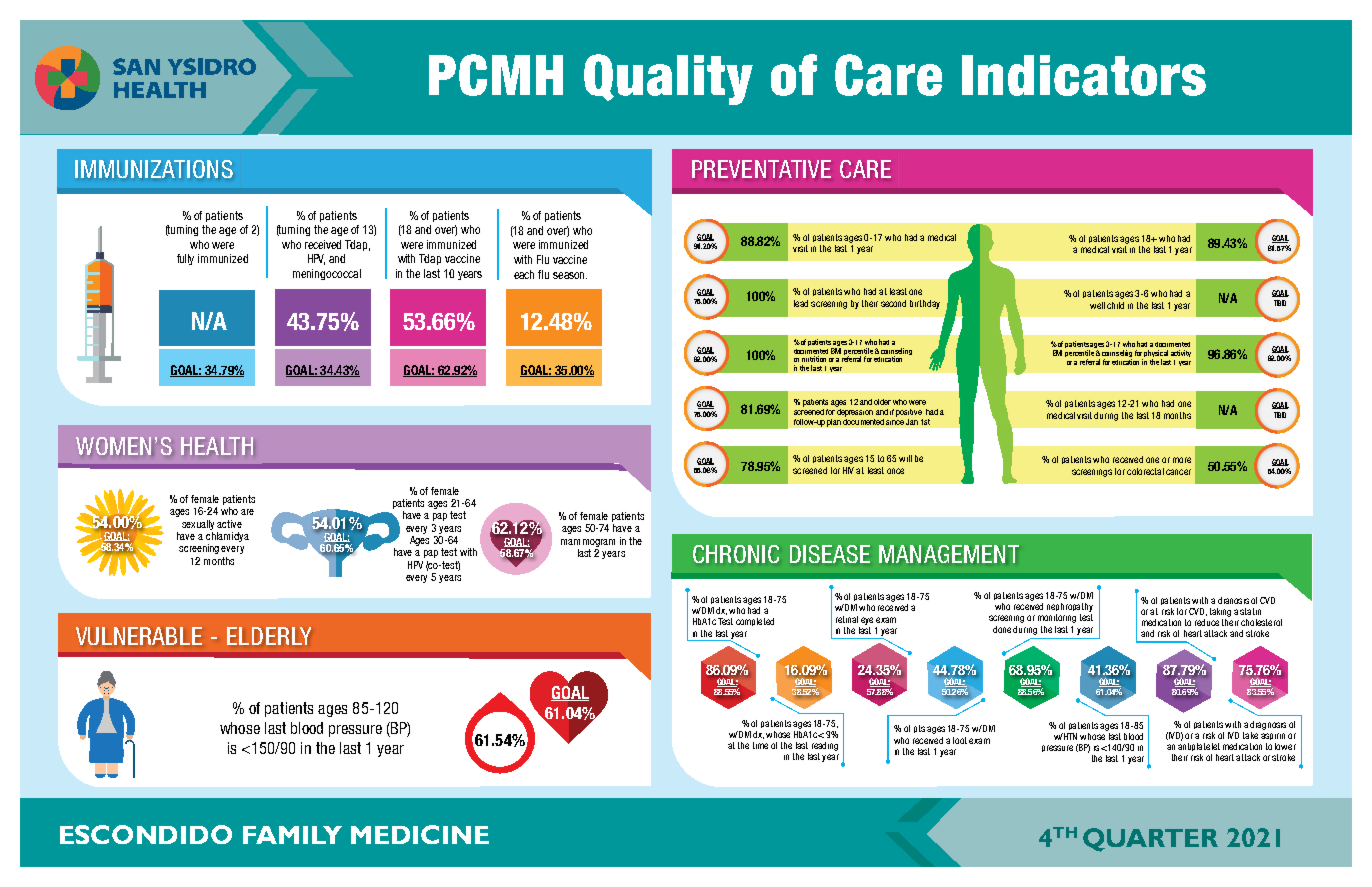  Describe the element at coordinates (327, 274) in the screenshot. I see `meningococcal` at that location.
